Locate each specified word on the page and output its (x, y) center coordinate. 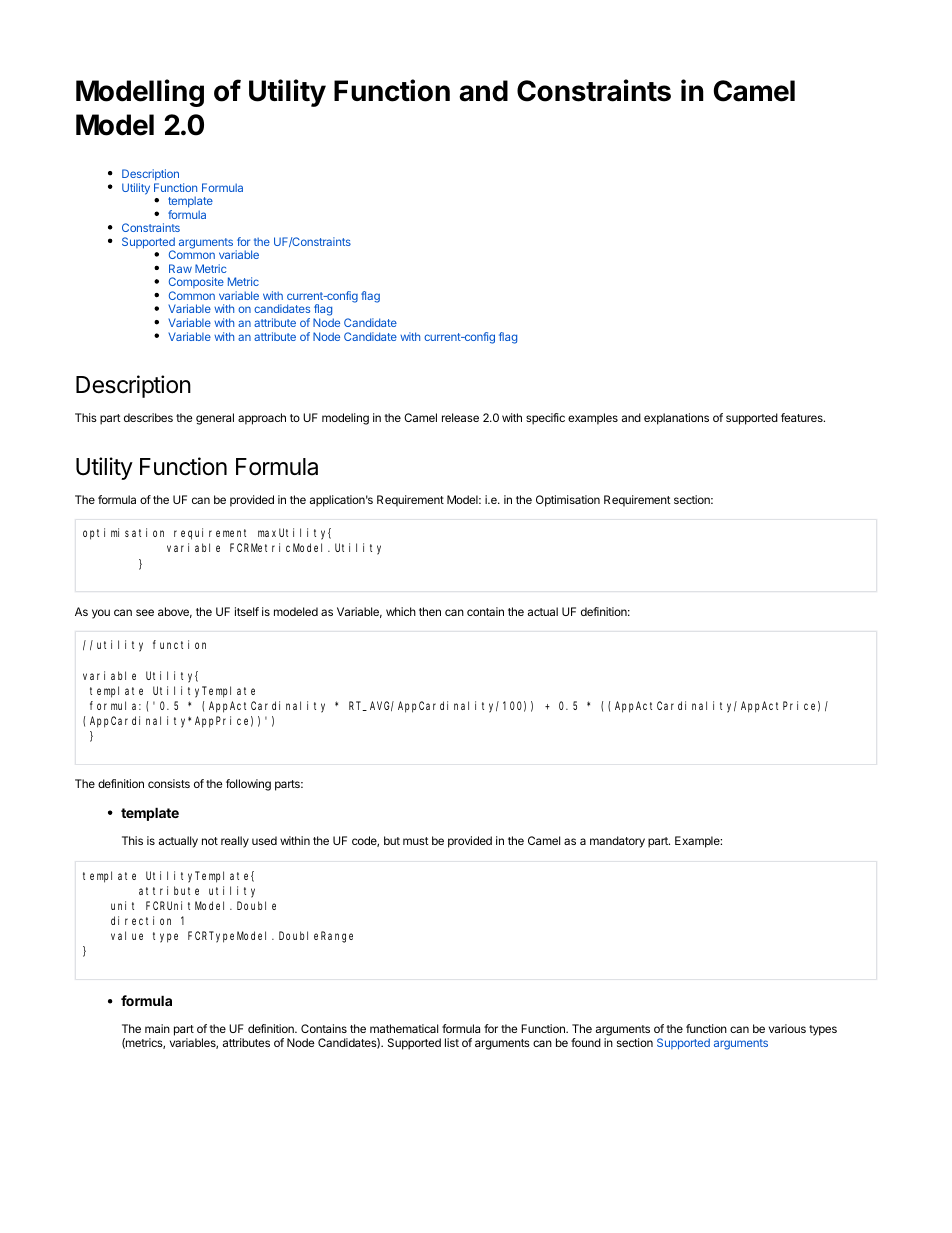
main (157, 1028)
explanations (676, 419)
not (210, 841)
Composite (196, 284)
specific (545, 419)
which (401, 611)
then (430, 611)
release (460, 417)
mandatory (617, 842)
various (787, 1028)
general (215, 419)
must (416, 841)
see (145, 612)
